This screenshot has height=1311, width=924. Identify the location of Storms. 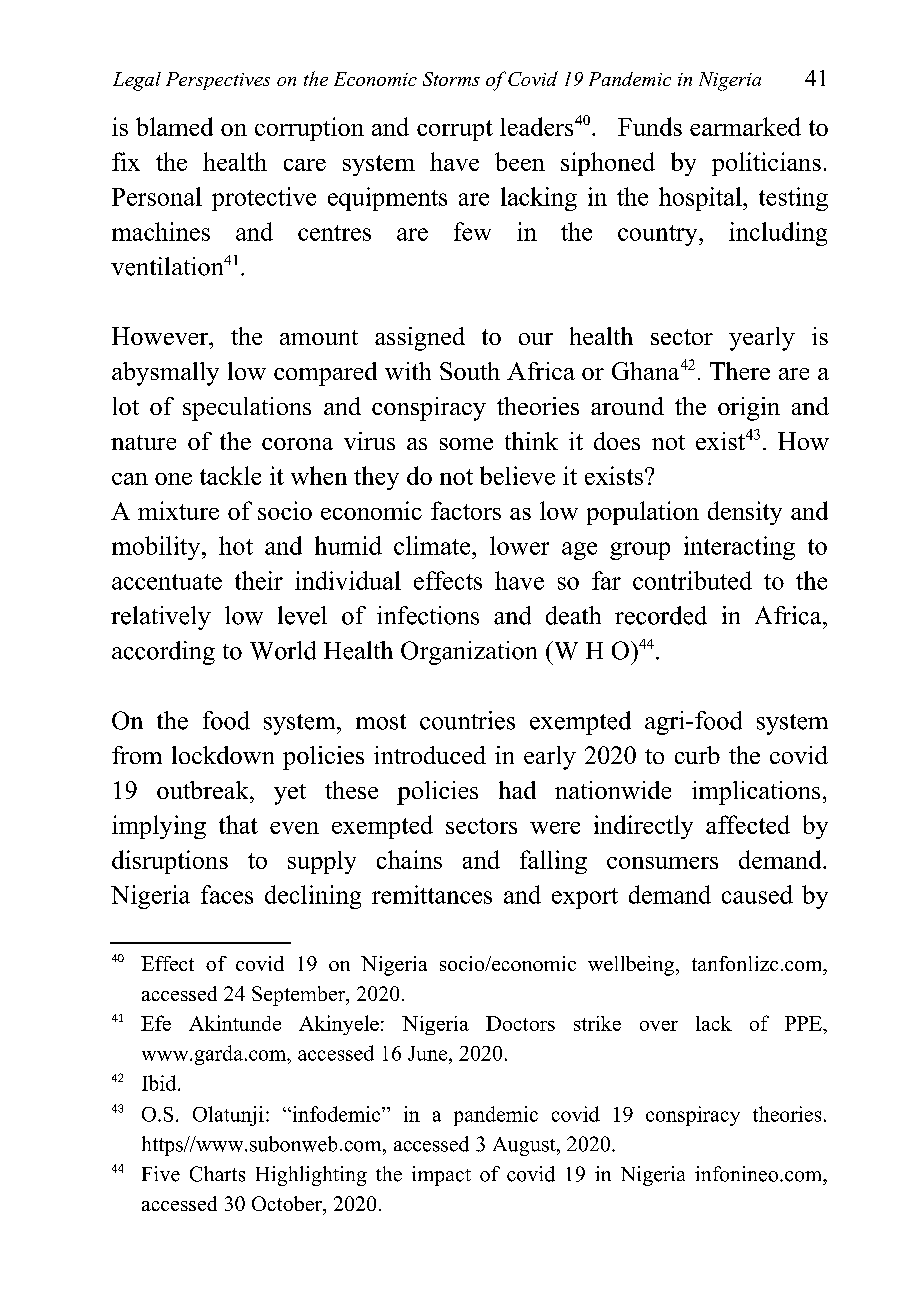
(451, 79).
